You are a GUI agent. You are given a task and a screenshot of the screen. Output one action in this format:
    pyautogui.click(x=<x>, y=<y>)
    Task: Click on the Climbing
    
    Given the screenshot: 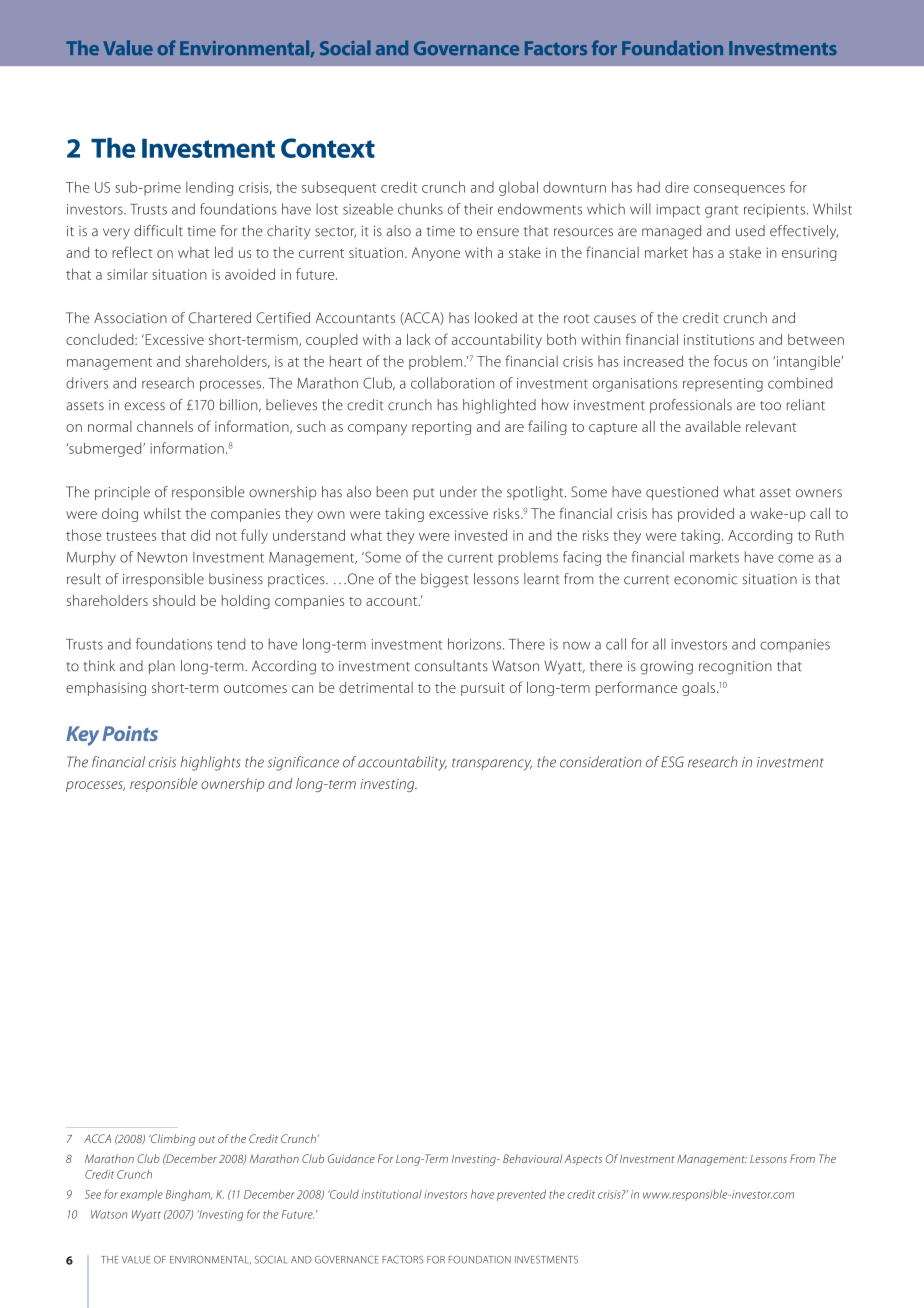 What is the action you would take?
    pyautogui.click(x=172, y=1140)
